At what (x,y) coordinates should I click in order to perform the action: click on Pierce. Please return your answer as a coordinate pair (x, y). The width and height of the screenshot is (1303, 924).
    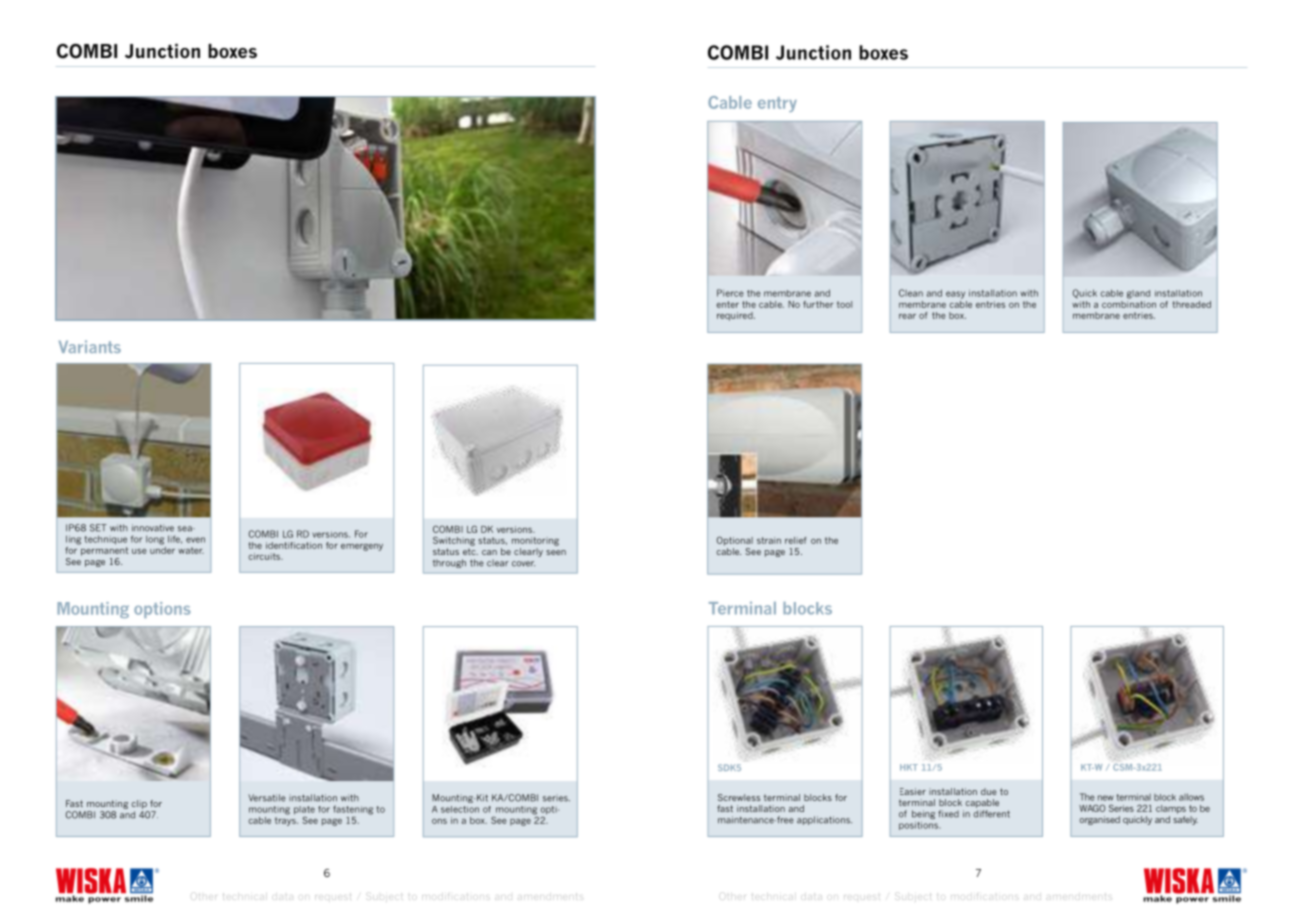
    Looking at the image, I should click on (730, 293).
